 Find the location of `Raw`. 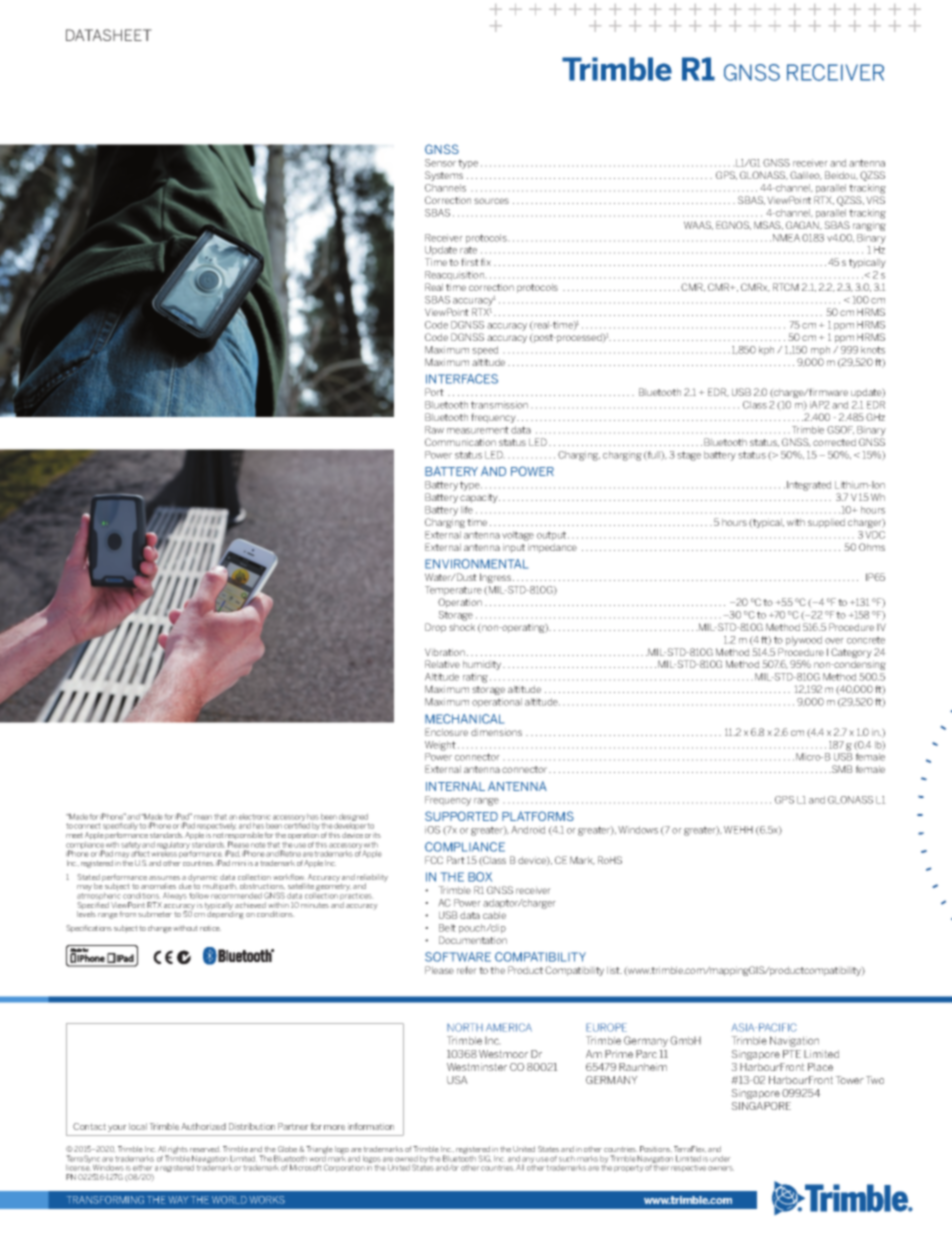

Raw is located at coordinates (434, 430).
